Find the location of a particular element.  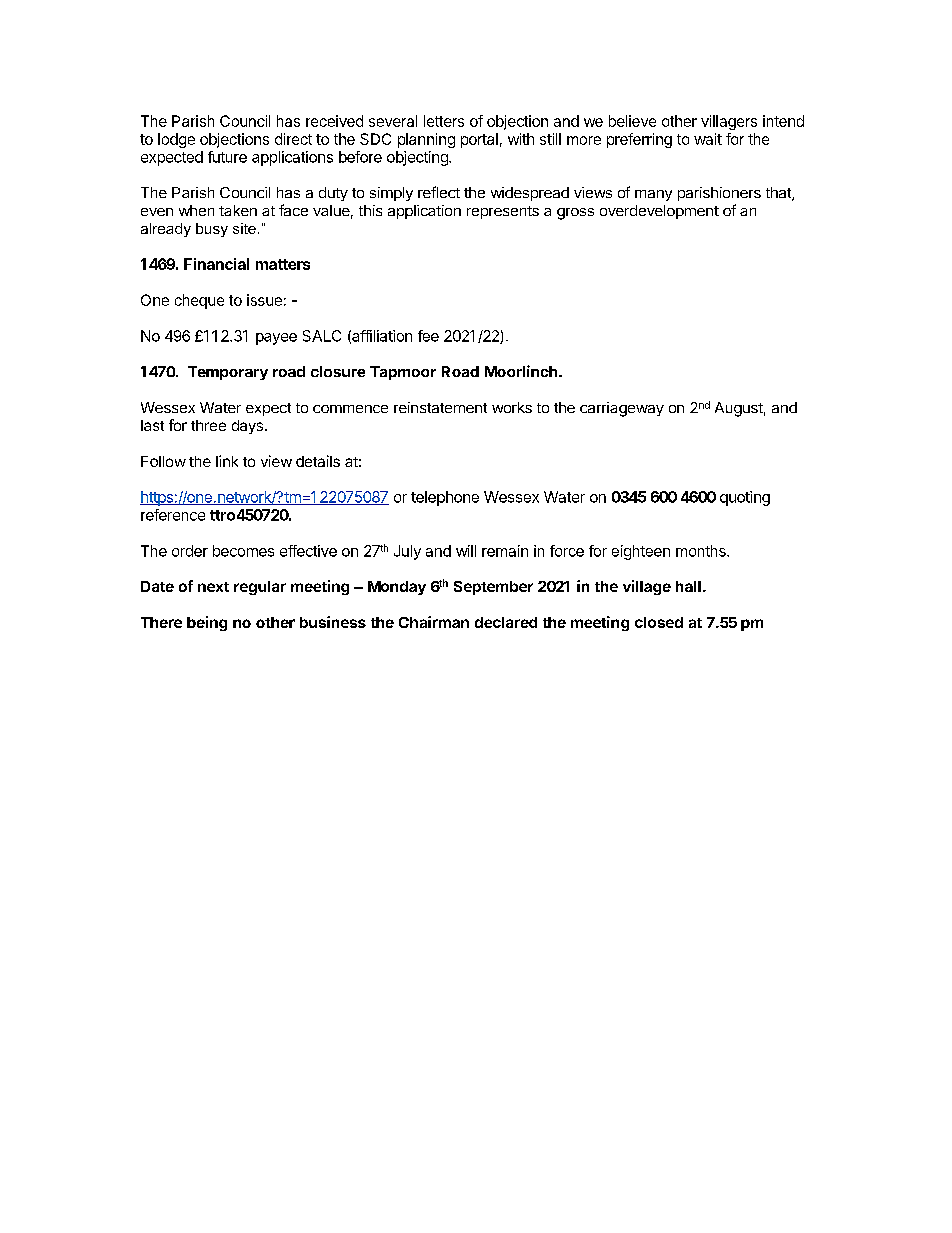

wait is located at coordinates (708, 139).
